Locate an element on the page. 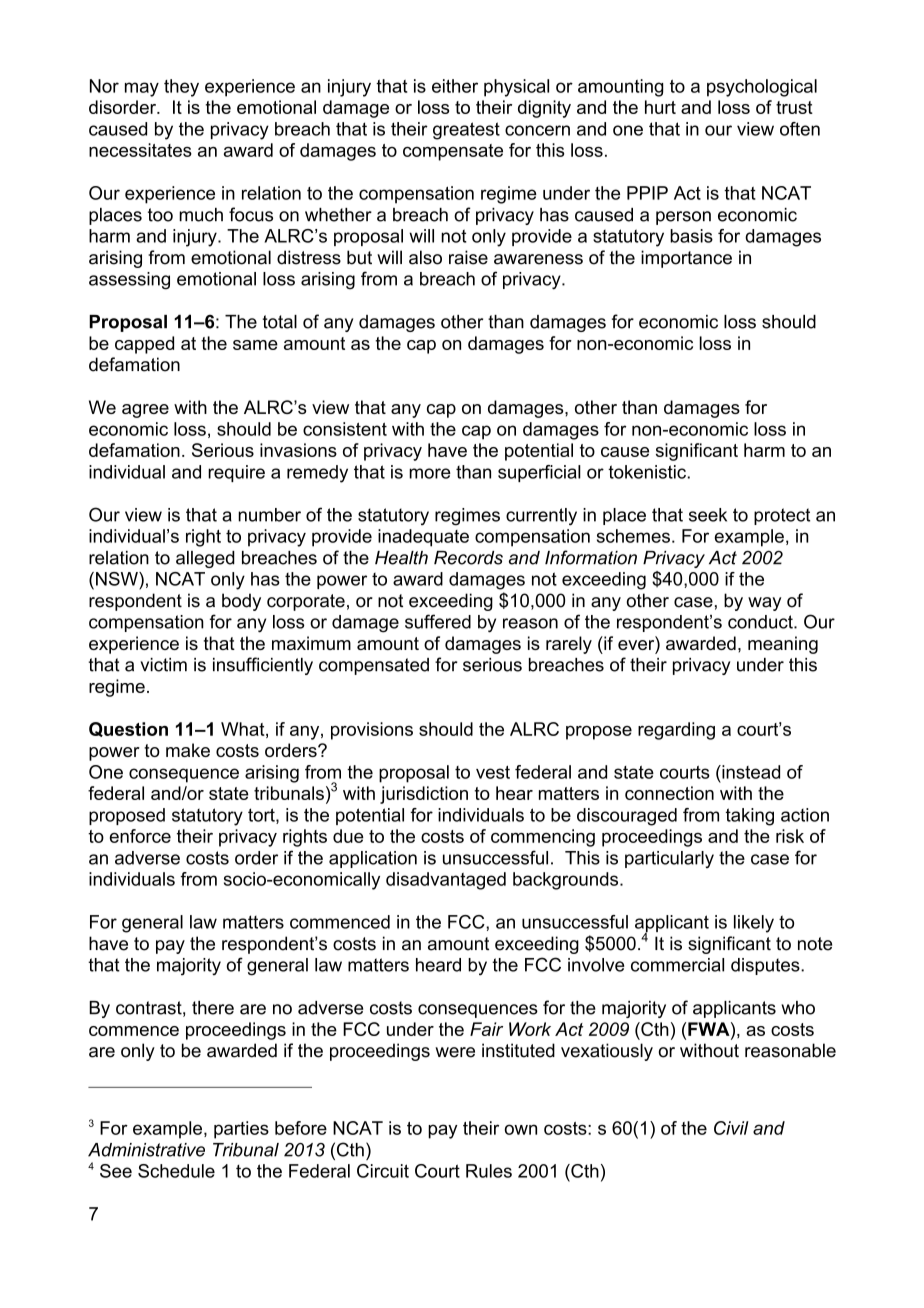 The width and height of the page is (924, 1308). greatest is located at coordinates (466, 131).
